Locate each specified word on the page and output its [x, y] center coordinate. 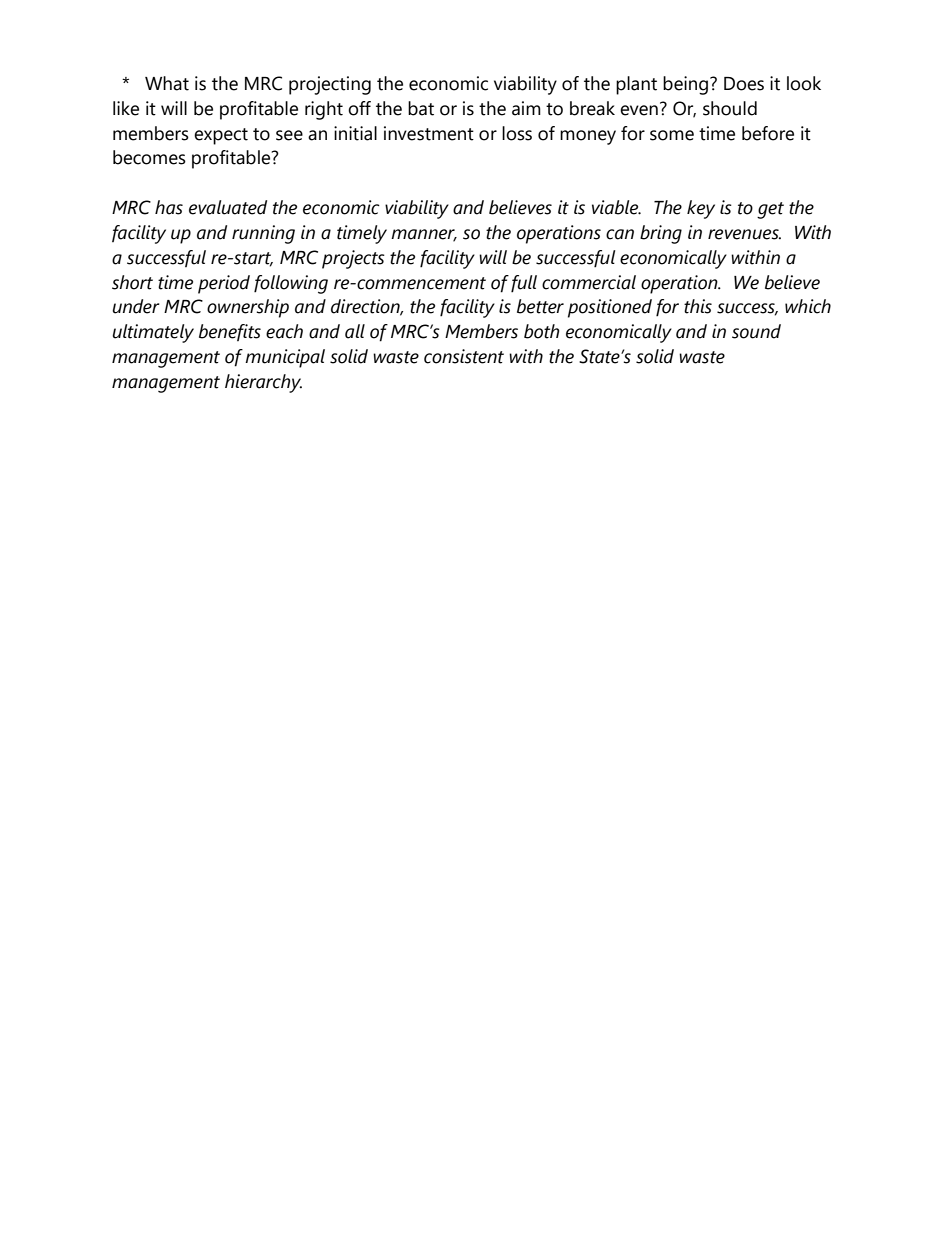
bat [421, 108]
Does [744, 84]
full [524, 284]
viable [616, 207]
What [167, 83]
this [698, 306]
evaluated [228, 207]
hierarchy [263, 383]
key [701, 209]
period [224, 284]
